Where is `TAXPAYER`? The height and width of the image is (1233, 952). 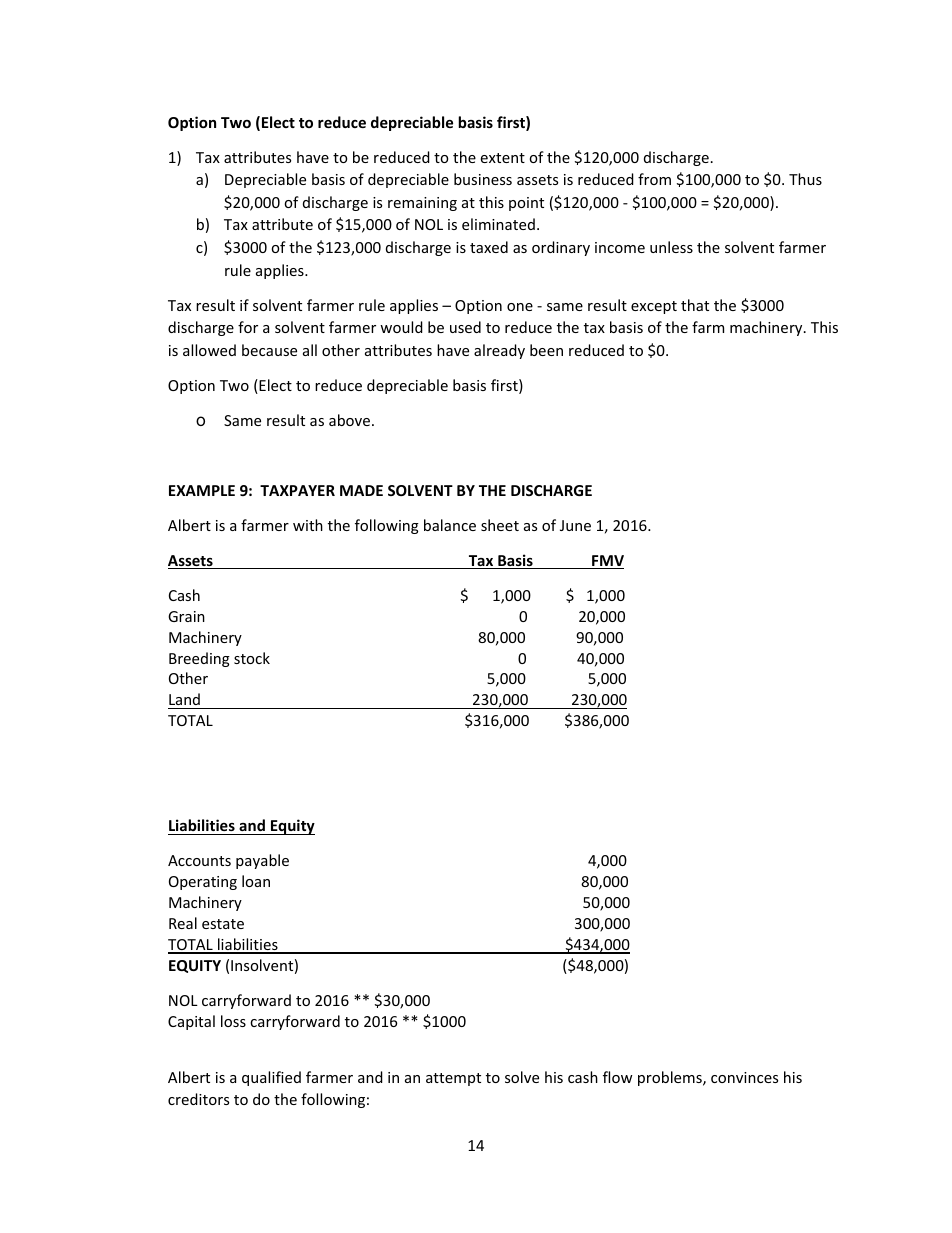 TAXPAYER is located at coordinates (297, 490).
